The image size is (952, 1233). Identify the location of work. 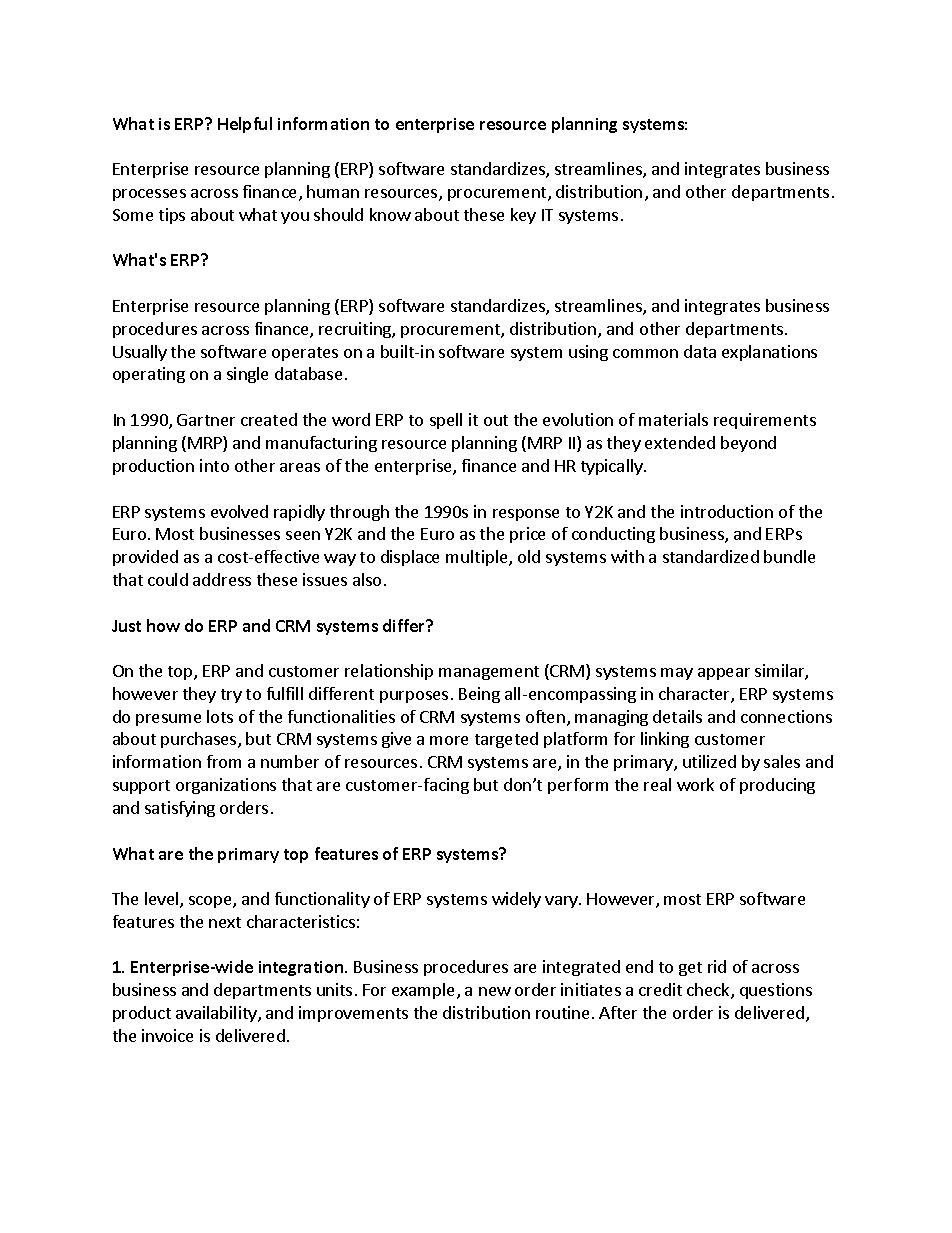
(695, 784).
